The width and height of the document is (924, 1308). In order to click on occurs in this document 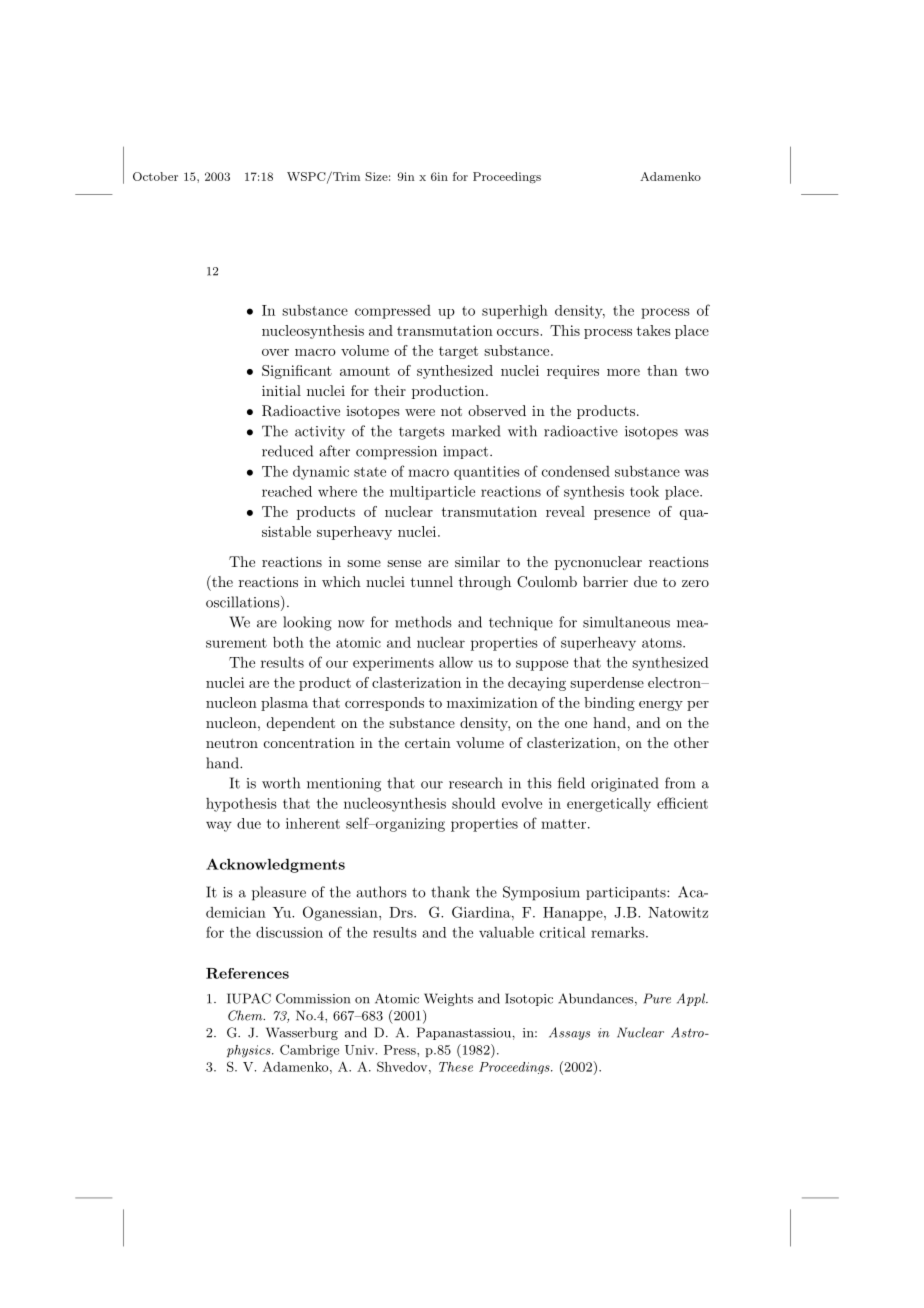, I will do `click(519, 332)`.
